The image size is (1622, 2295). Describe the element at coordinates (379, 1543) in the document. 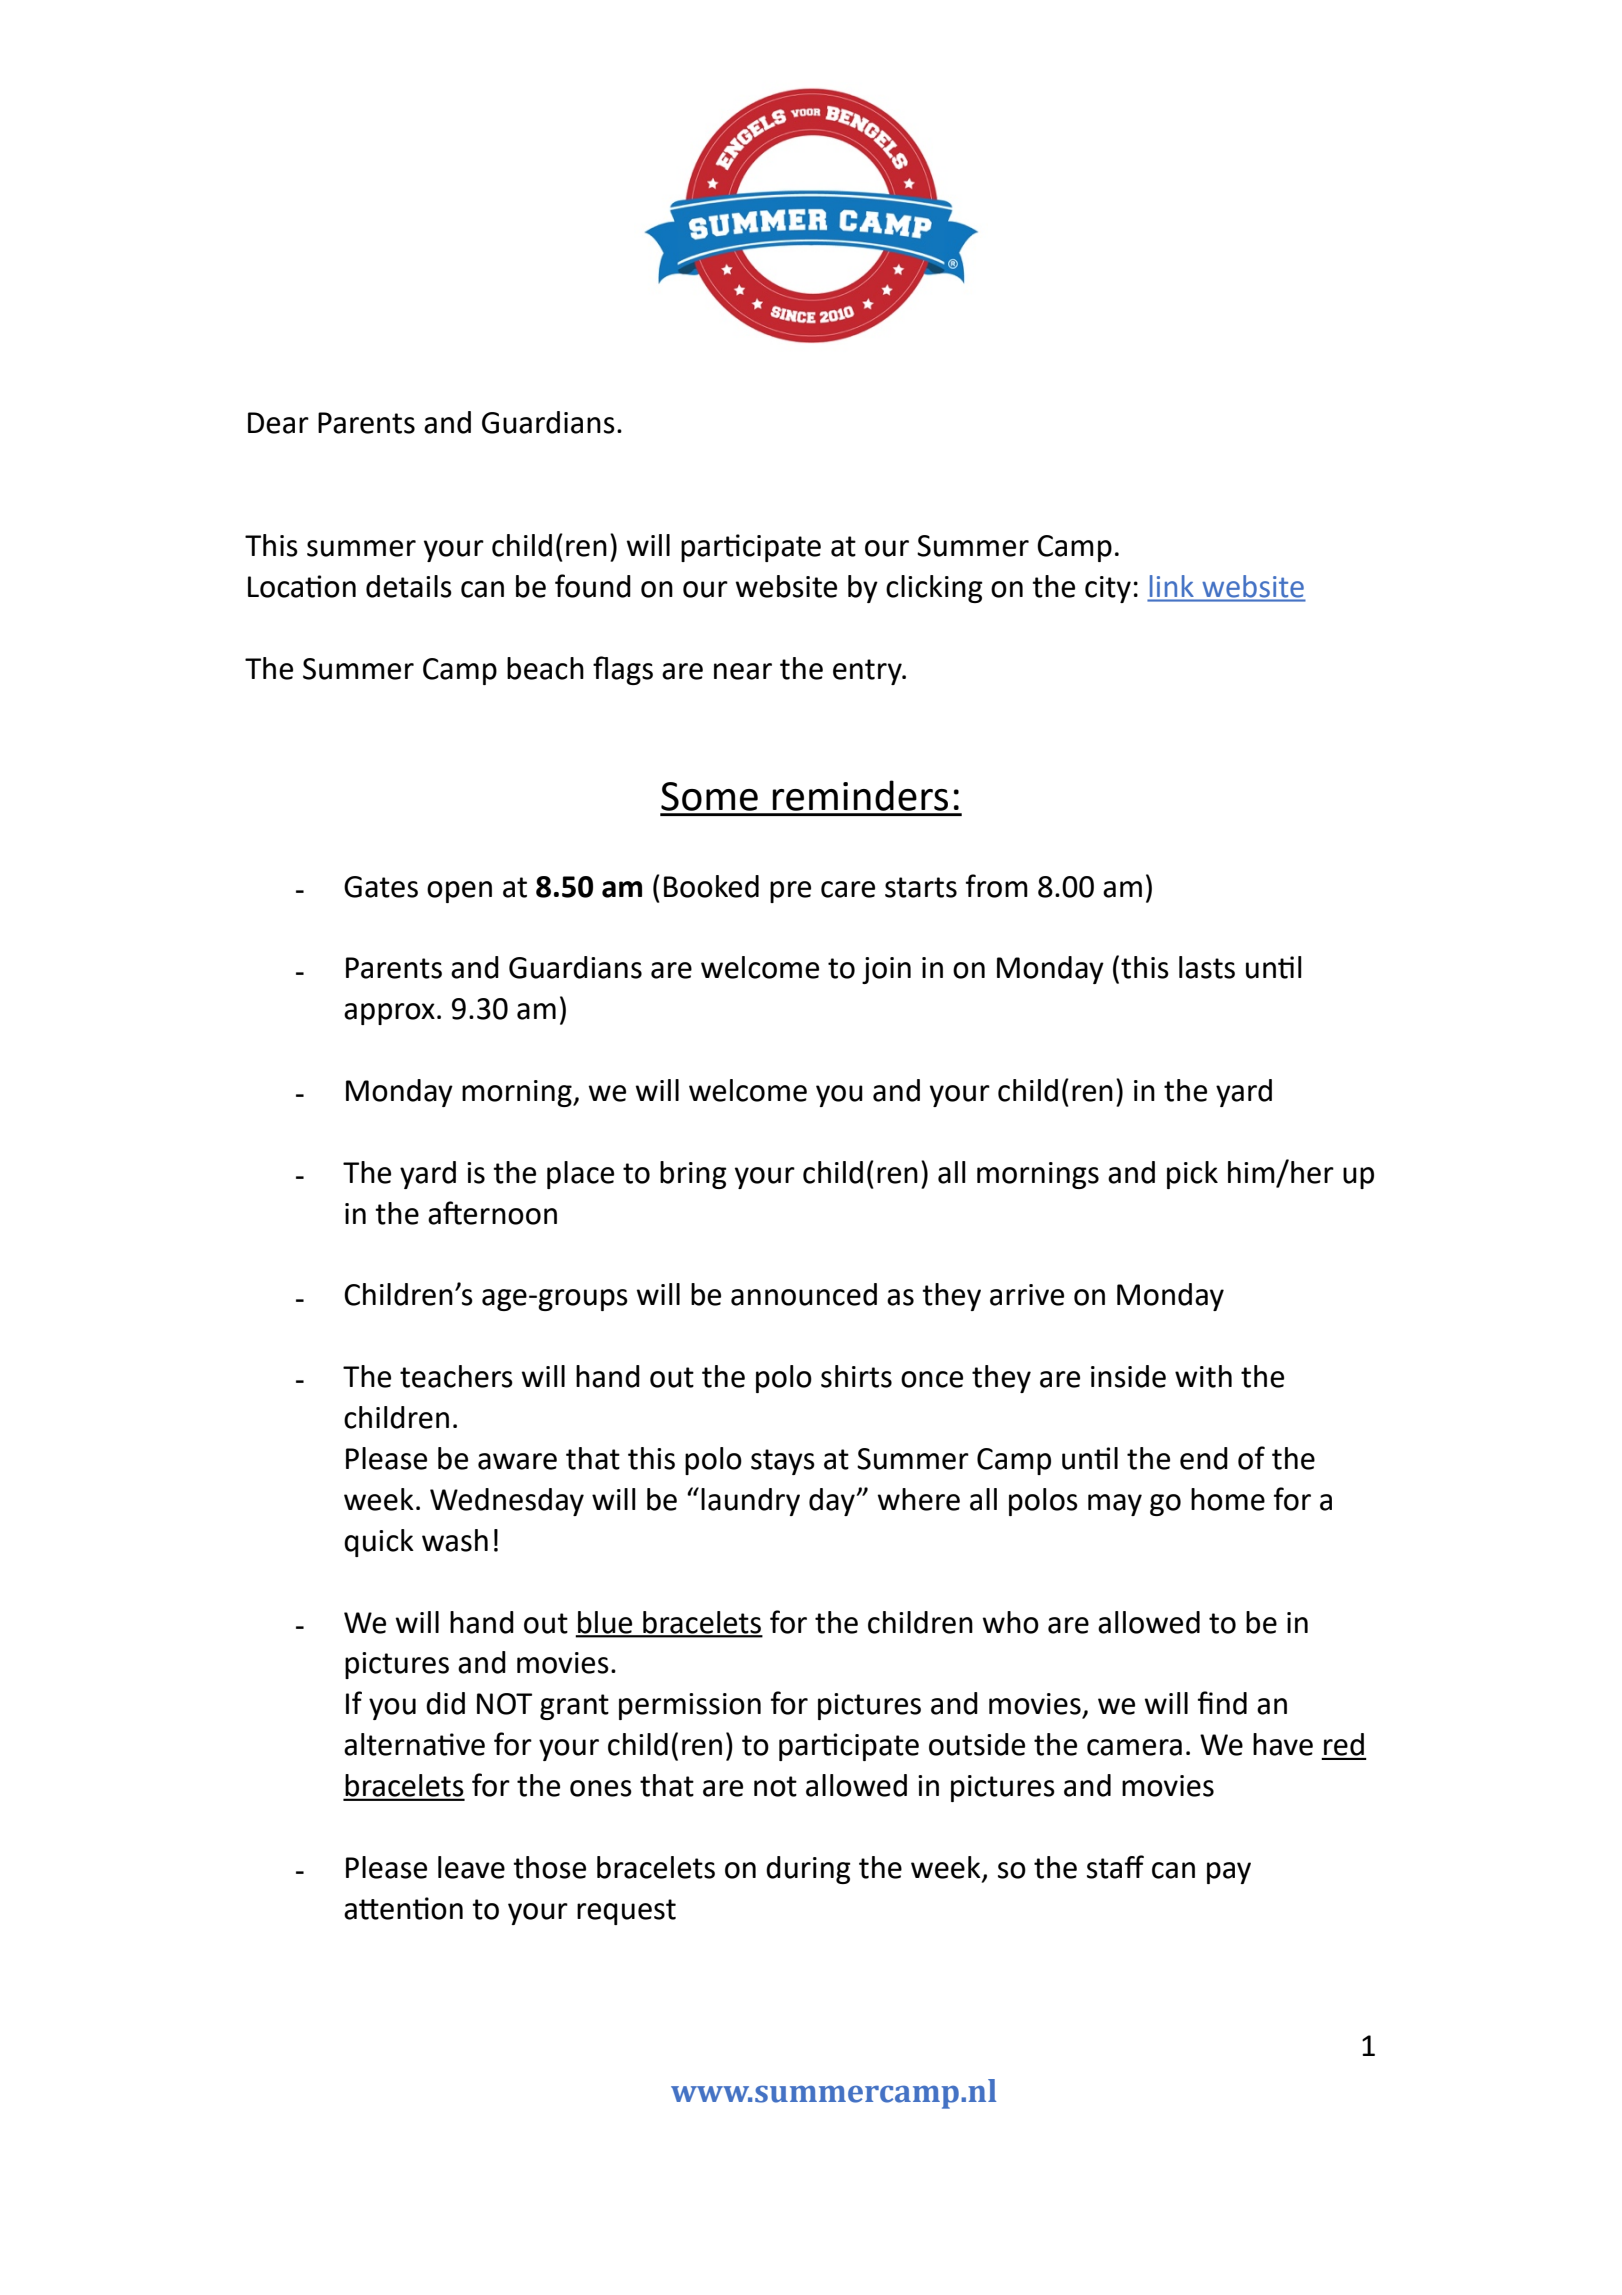

I see `quick` at that location.
